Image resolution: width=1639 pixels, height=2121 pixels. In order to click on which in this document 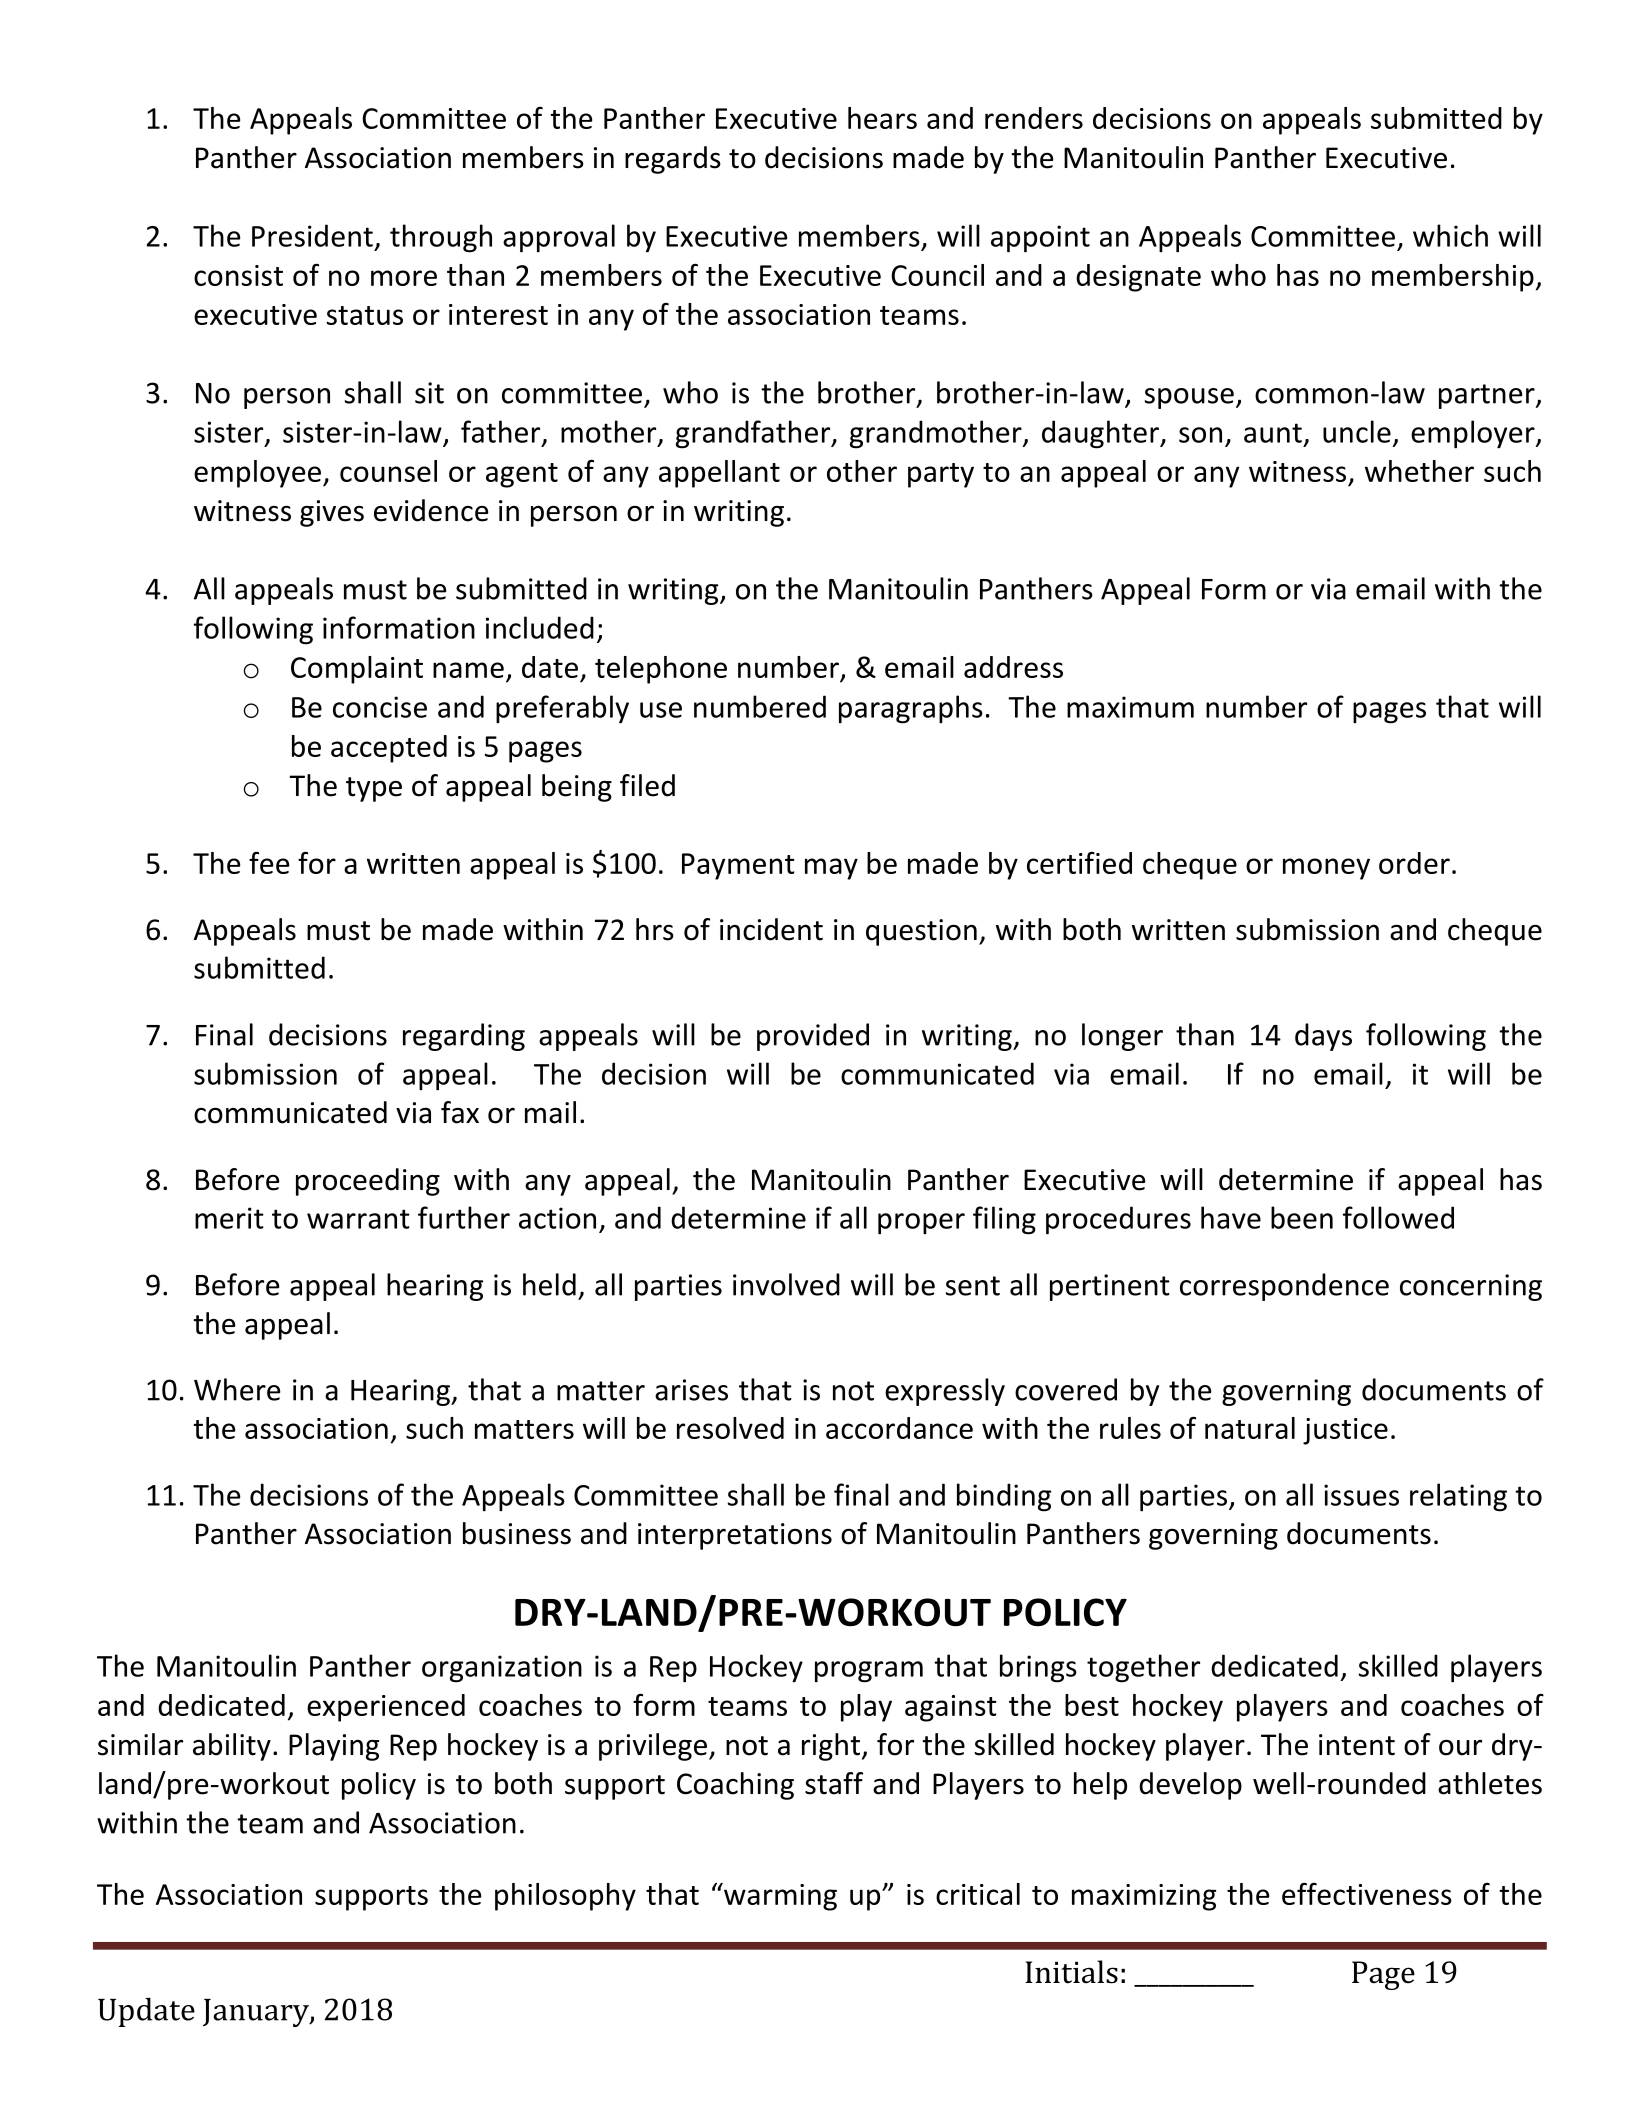, I will do `click(1450, 235)`.
